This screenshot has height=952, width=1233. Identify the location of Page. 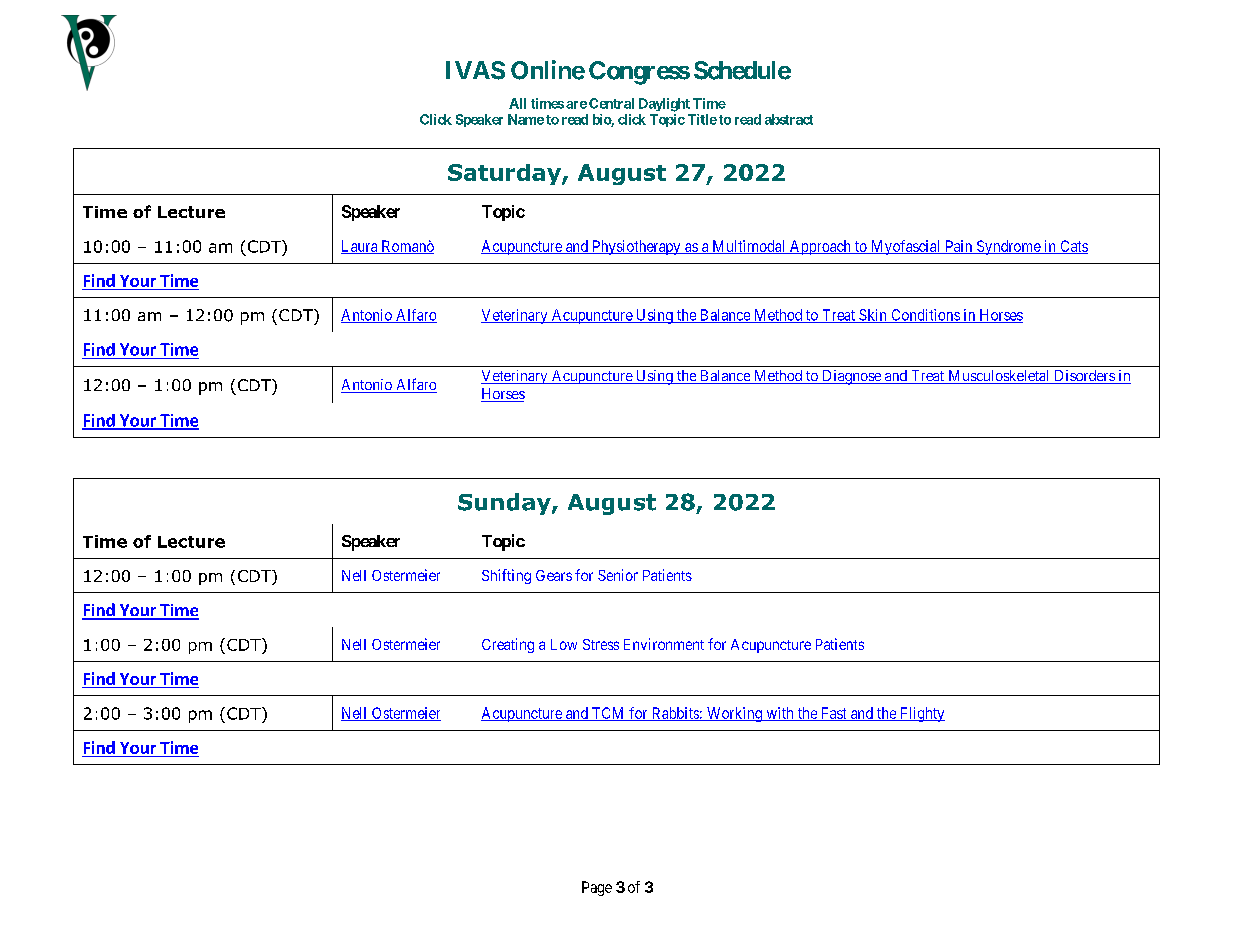
(597, 888).
